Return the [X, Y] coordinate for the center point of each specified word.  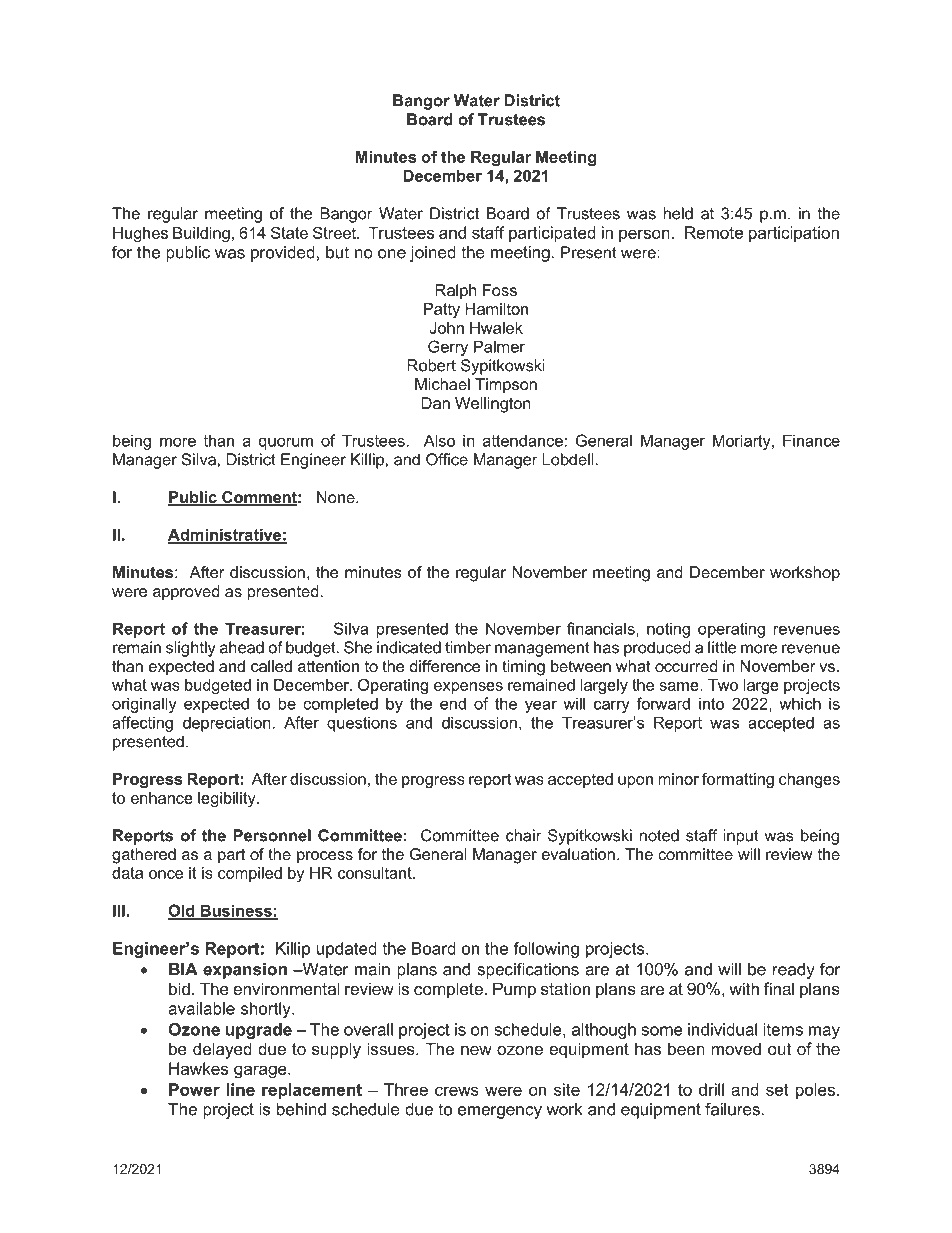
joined [433, 254]
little [722, 647]
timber [468, 647]
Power [194, 1089]
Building [201, 234]
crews [457, 1091]
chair [524, 835]
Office [447, 459]
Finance [811, 440]
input [741, 837]
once [166, 874]
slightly [191, 649]
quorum [286, 444]
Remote [714, 232]
